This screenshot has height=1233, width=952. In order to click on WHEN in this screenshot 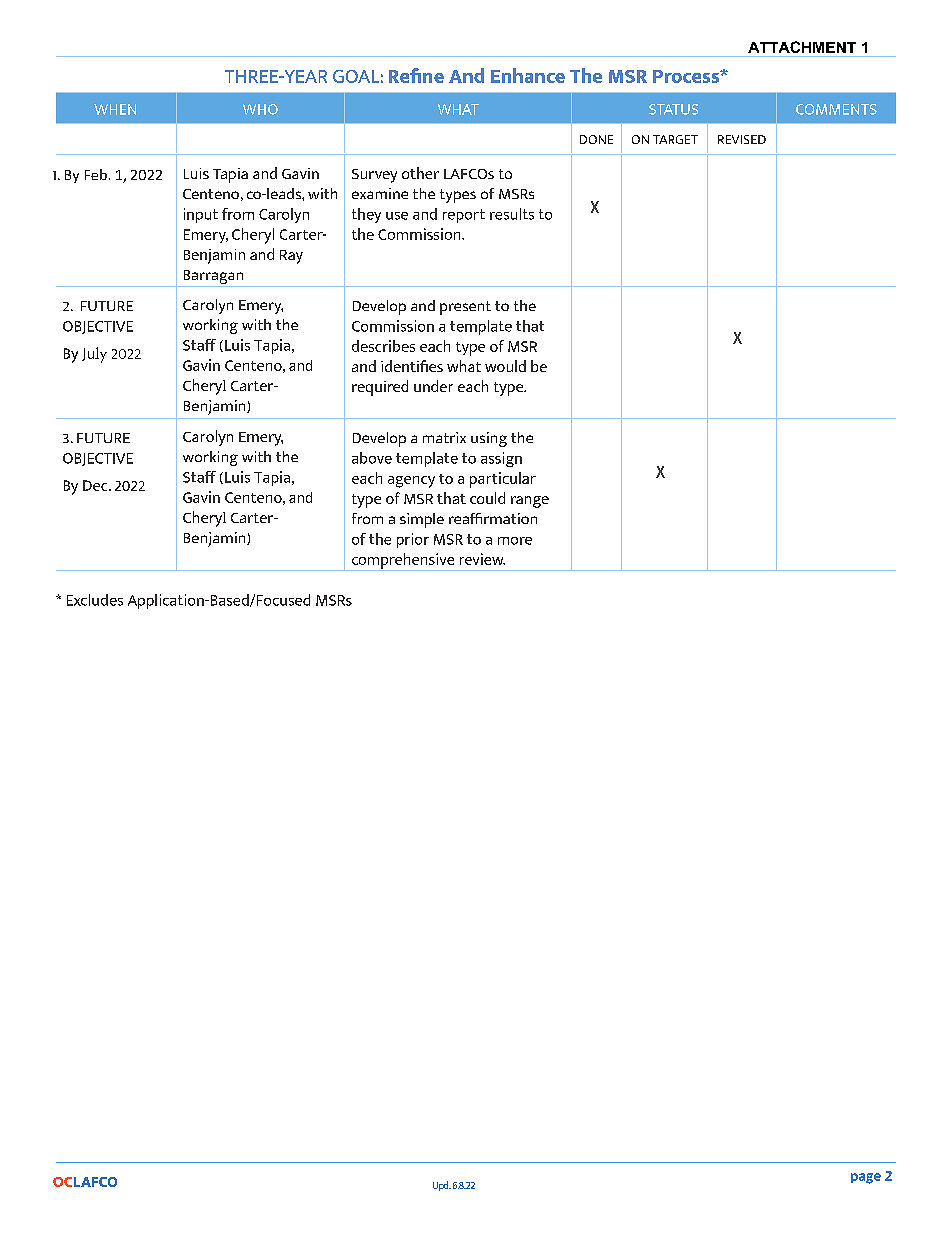, I will do `click(115, 109)`.
